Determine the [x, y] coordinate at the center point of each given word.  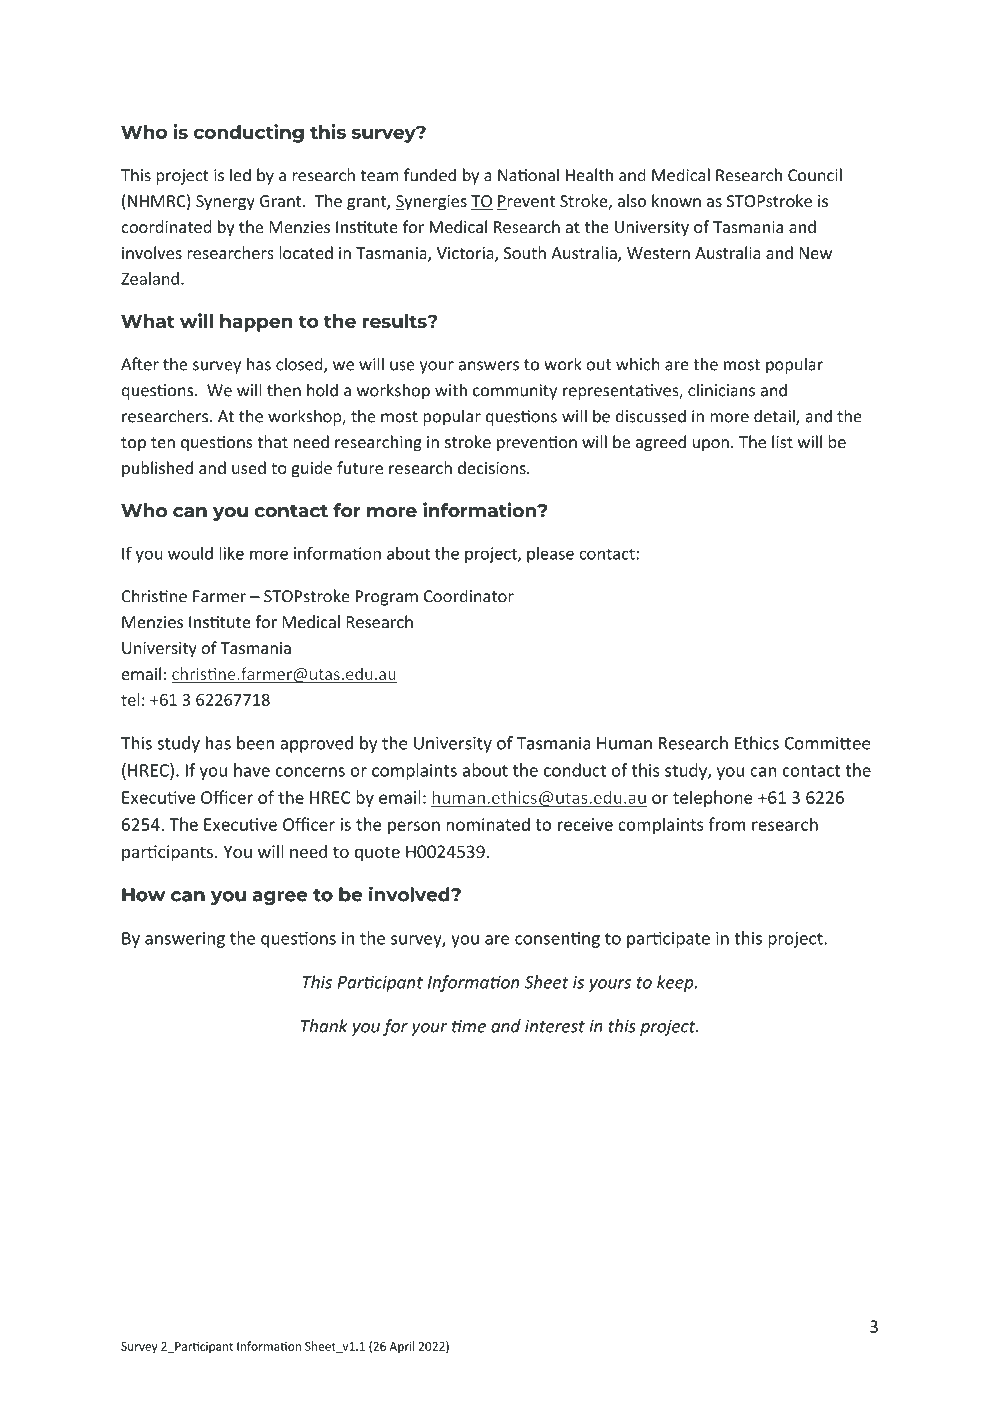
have [252, 770]
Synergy [225, 203]
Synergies [431, 203]
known [676, 200]
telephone [713, 798]
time [469, 1026]
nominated [488, 824]
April [401, 1347]
